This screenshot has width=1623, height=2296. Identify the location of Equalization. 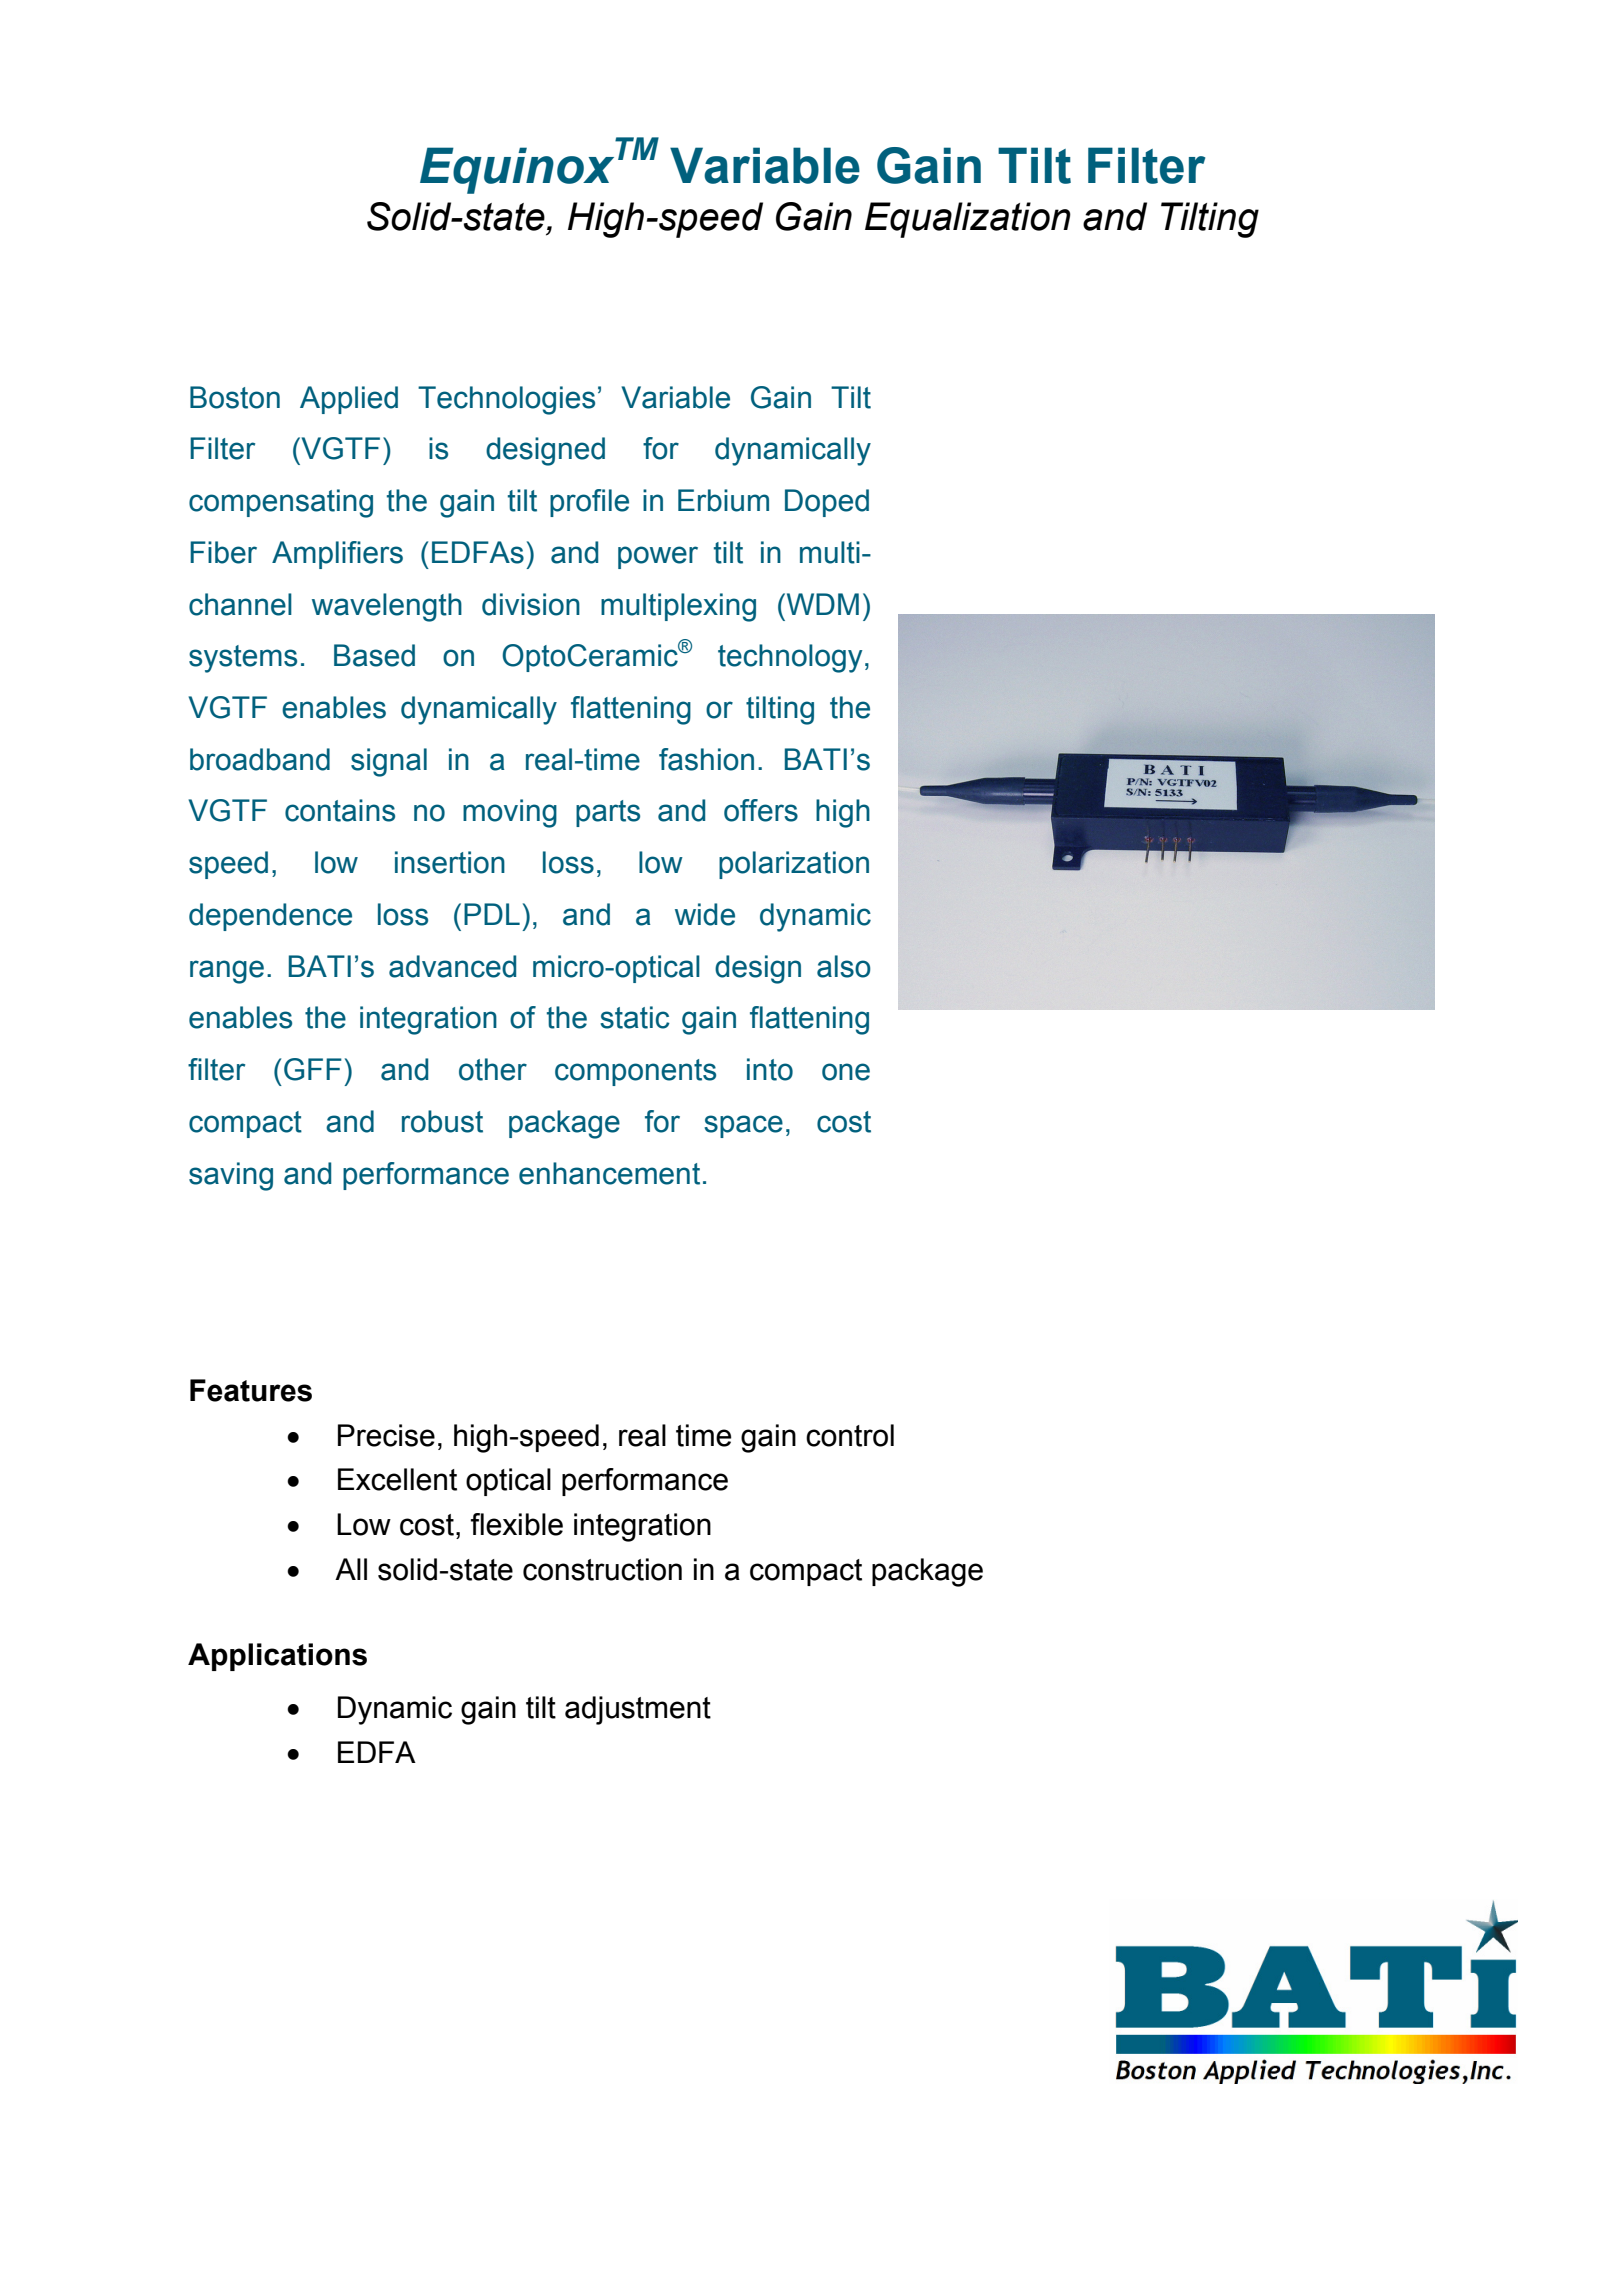
(968, 220).
